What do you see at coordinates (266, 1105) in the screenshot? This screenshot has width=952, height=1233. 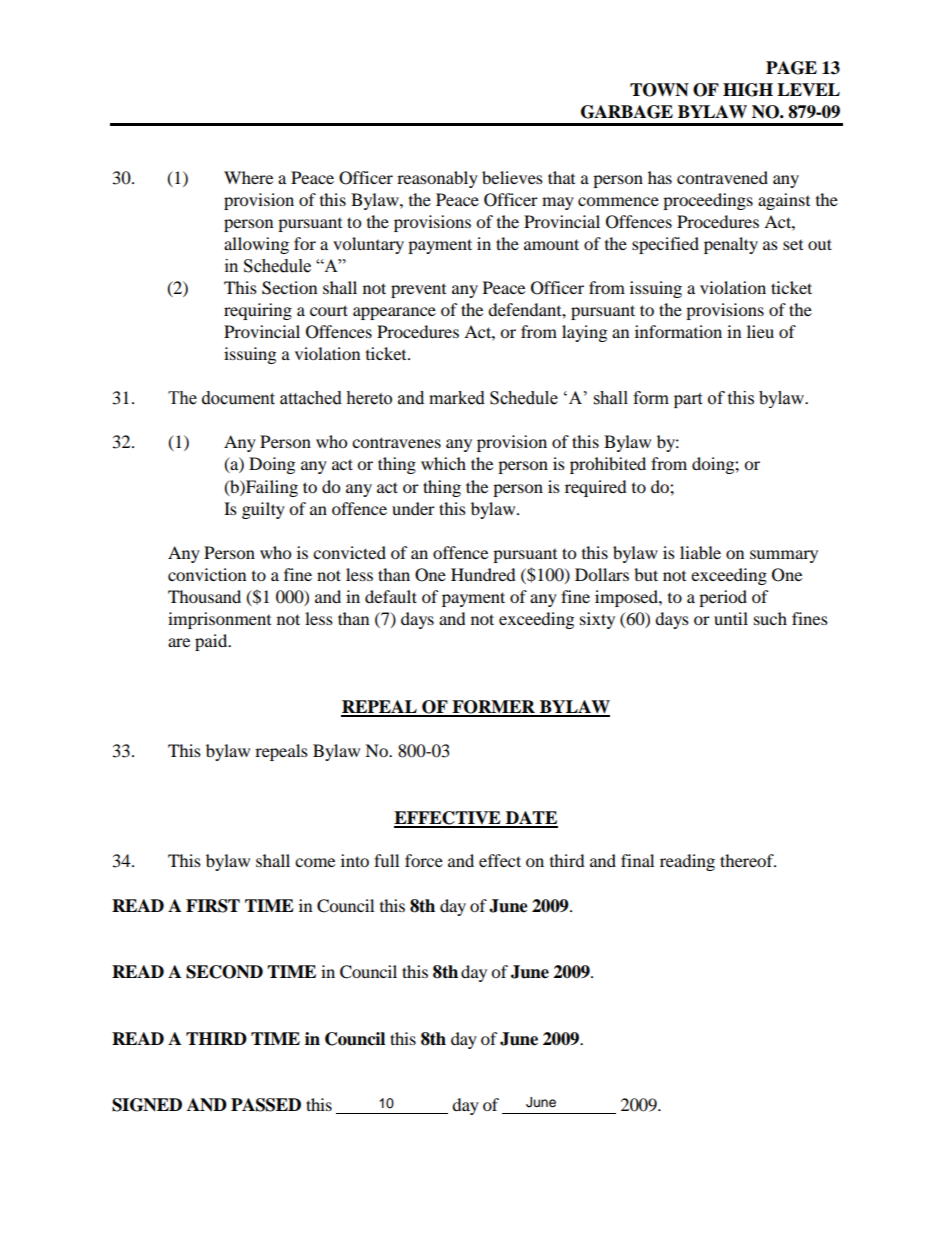 I see `PASSED` at bounding box center [266, 1105].
